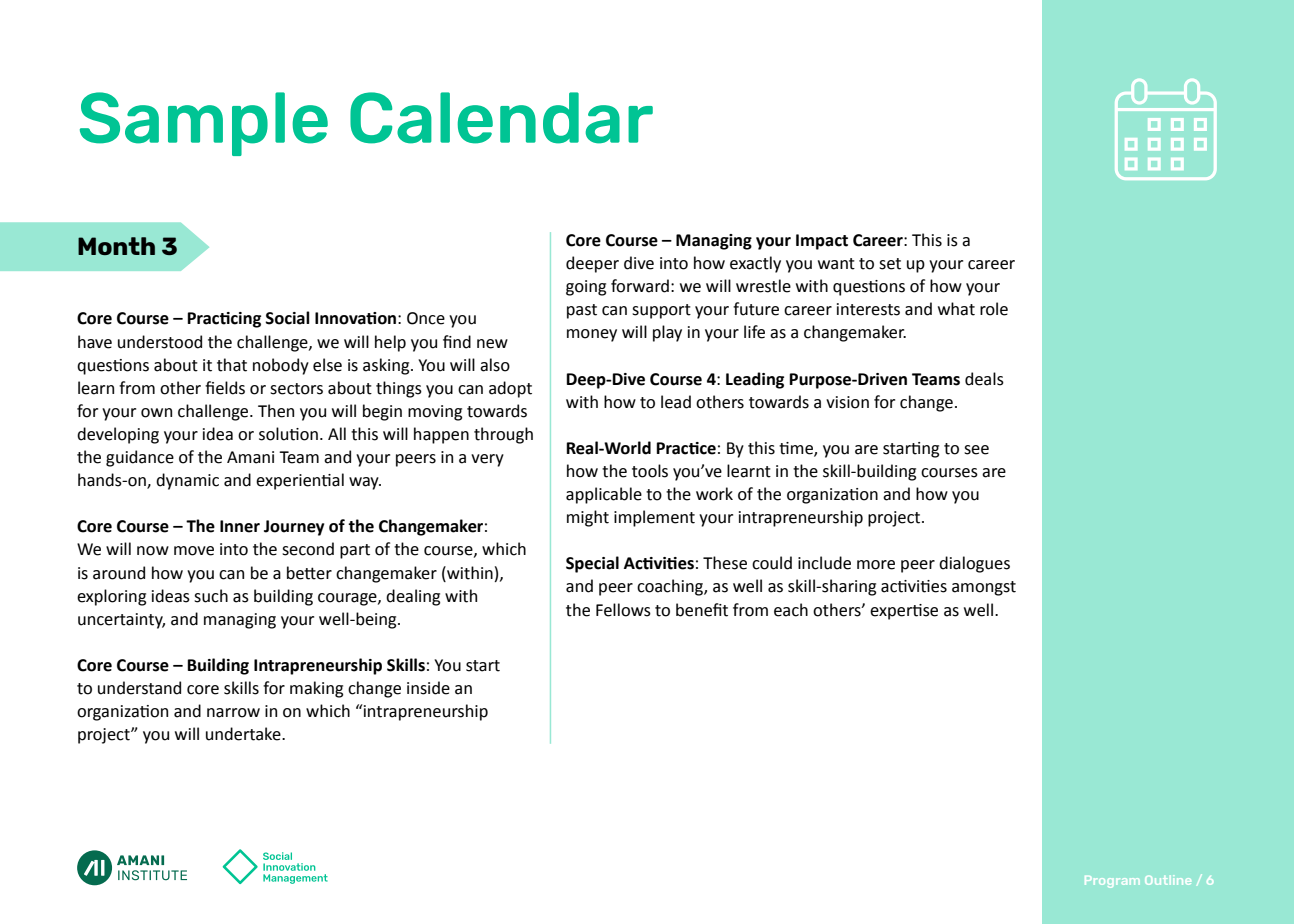 Image resolution: width=1294 pixels, height=924 pixels. What do you see at coordinates (211, 596) in the document?
I see `such` at bounding box center [211, 596].
